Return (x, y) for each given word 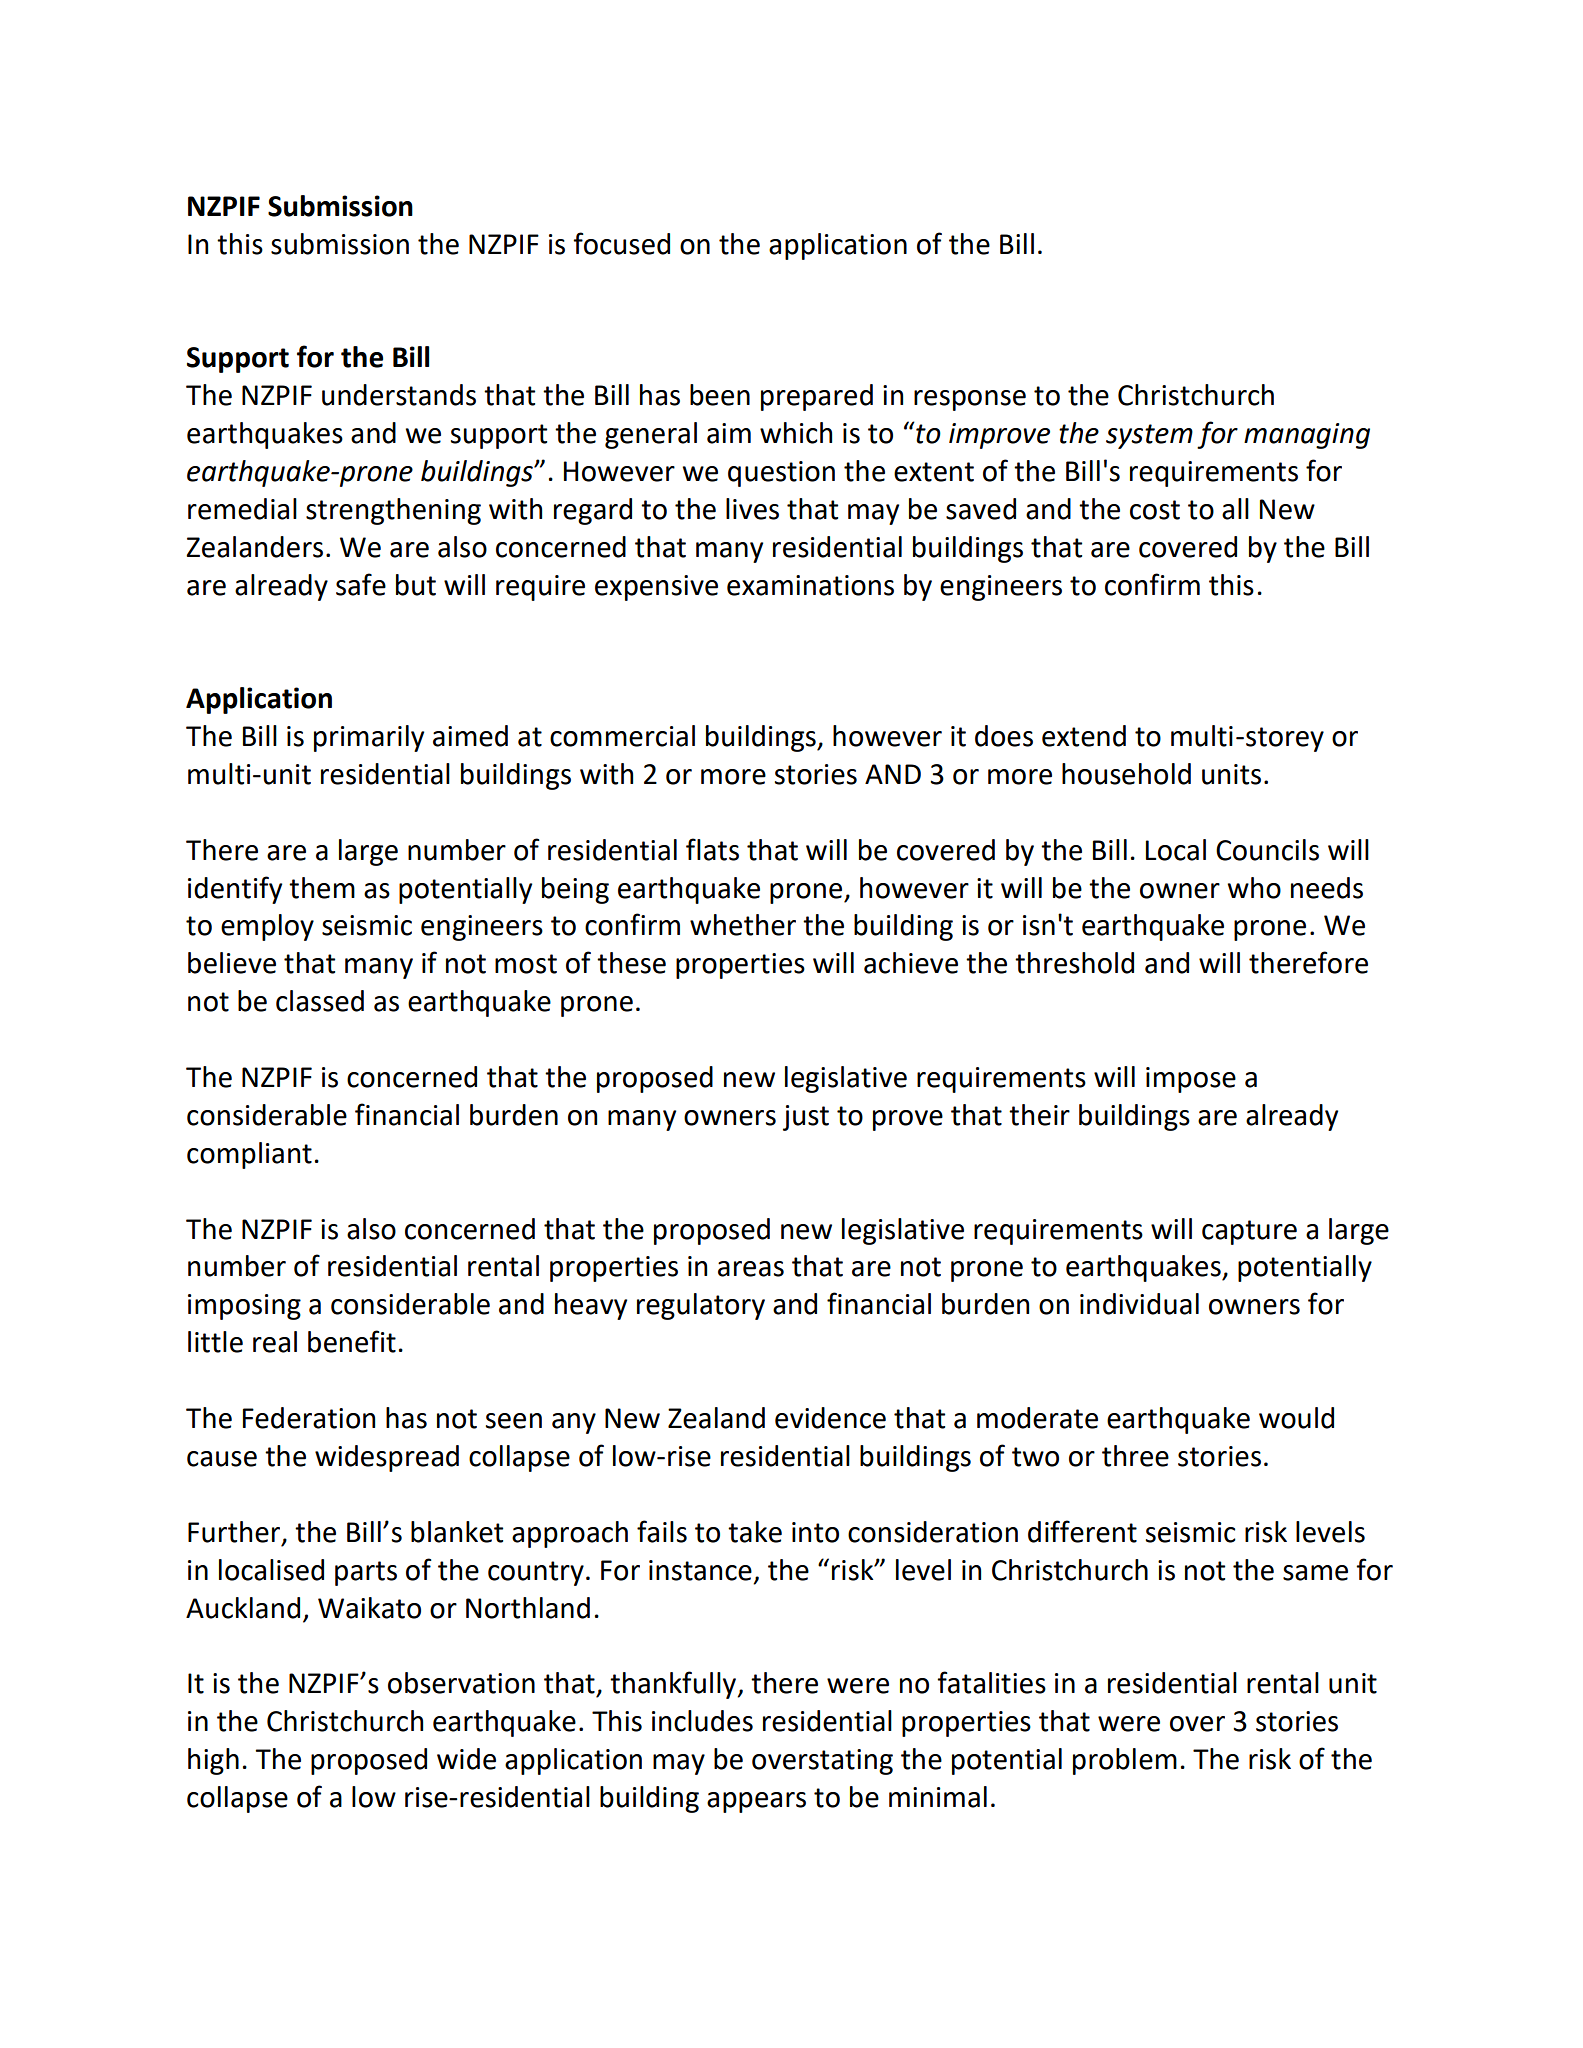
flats (712, 849)
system (1149, 436)
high (213, 1761)
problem (1125, 1761)
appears (756, 1802)
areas (751, 1269)
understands (399, 395)
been (720, 395)
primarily (369, 738)
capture (1249, 1232)
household (1126, 774)
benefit (352, 1341)
